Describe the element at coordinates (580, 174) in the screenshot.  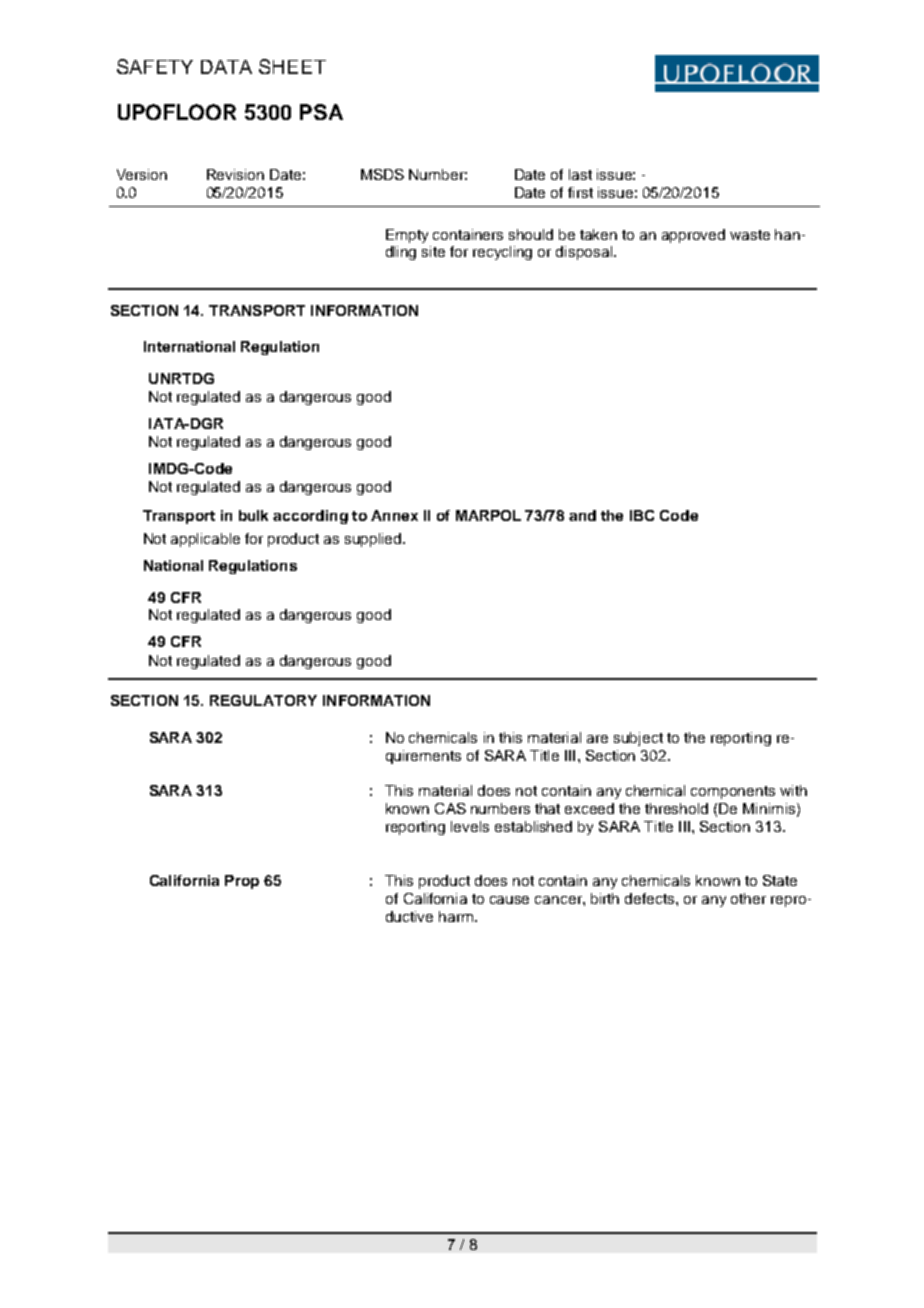
I see `last` at that location.
